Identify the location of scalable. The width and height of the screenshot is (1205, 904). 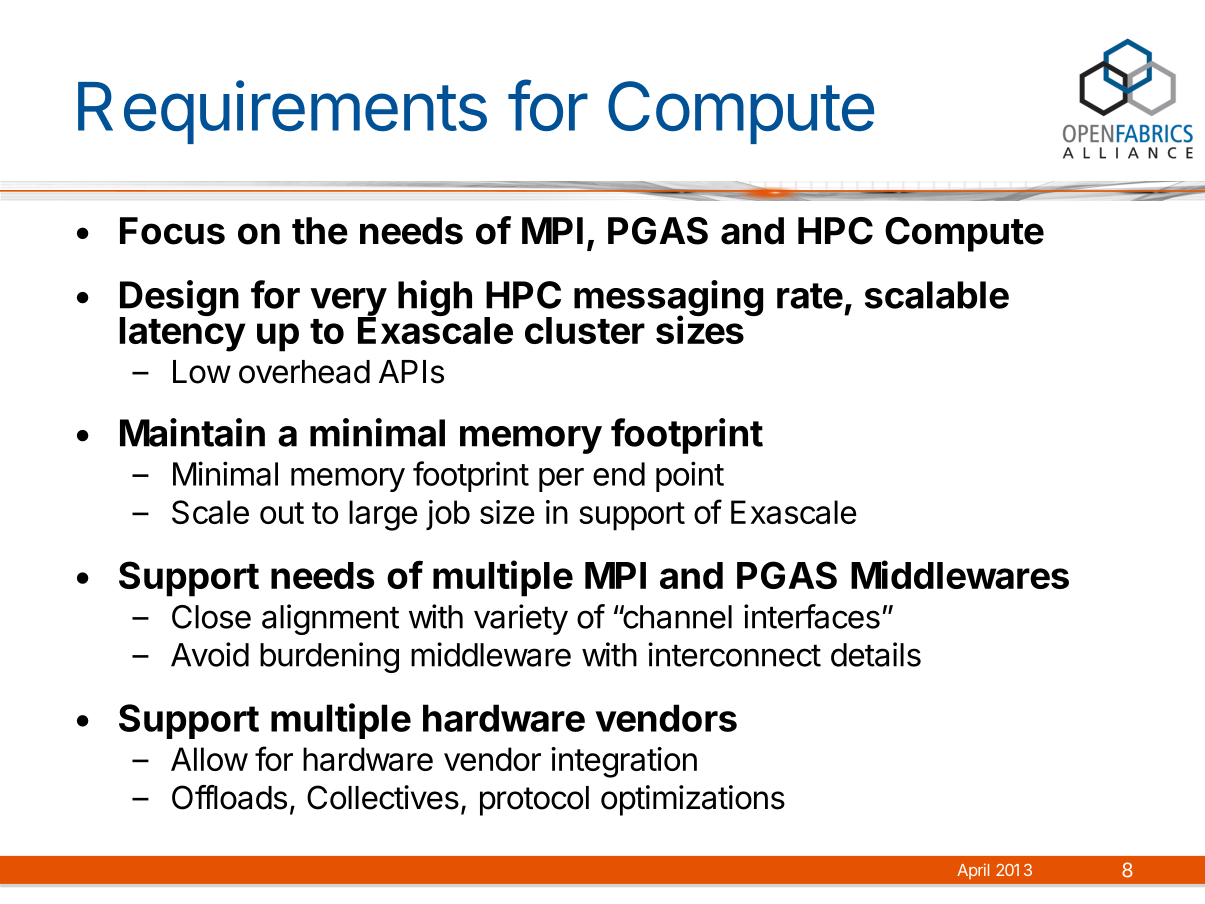
(937, 295).
